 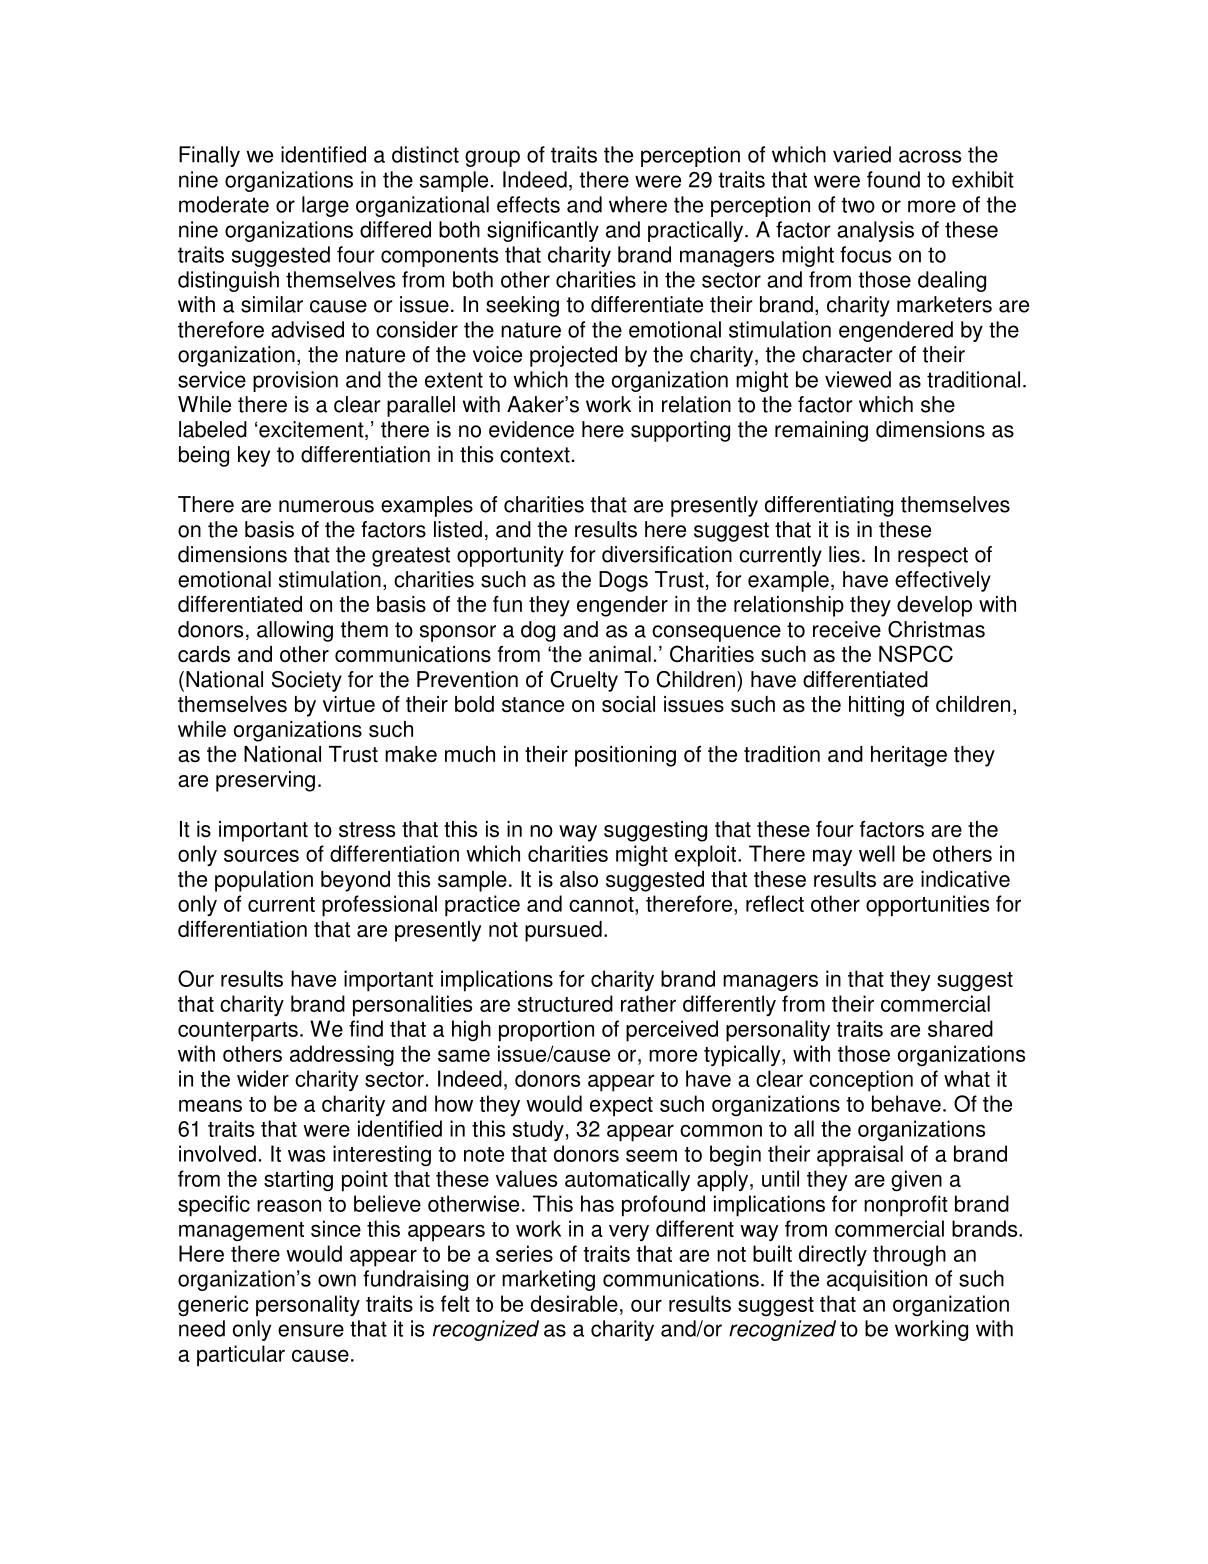 I want to click on two, so click(x=858, y=205).
